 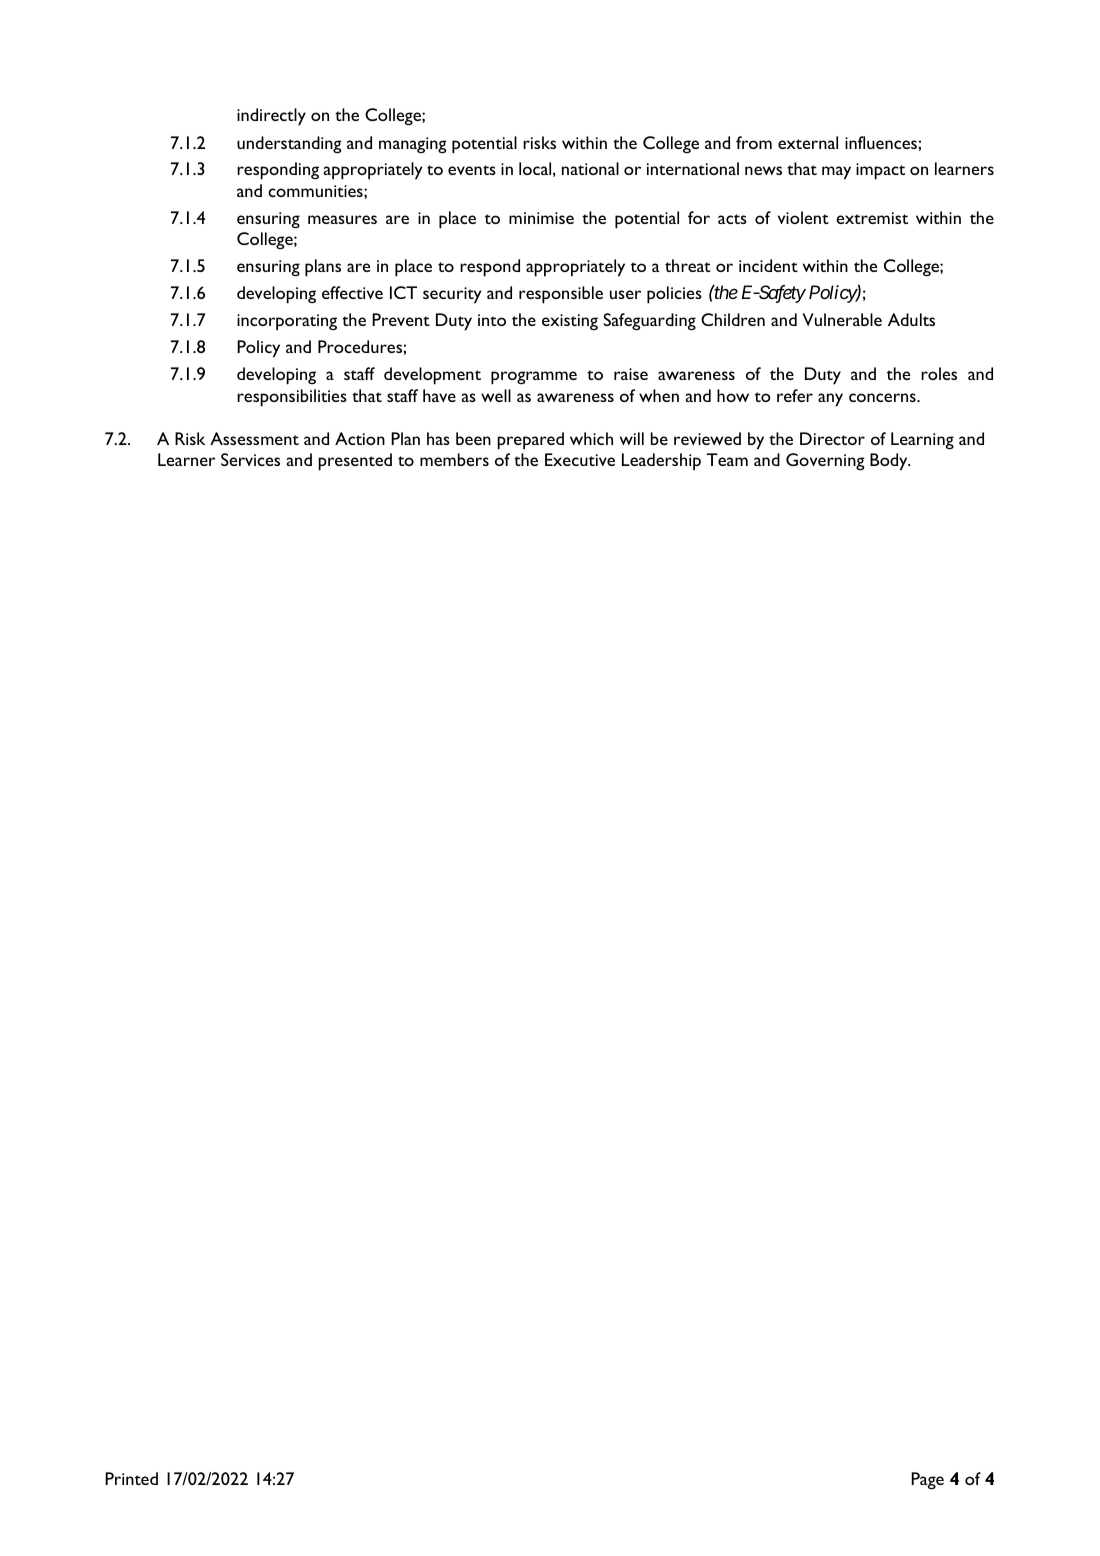 What do you see at coordinates (472, 170) in the screenshot?
I see `events` at bounding box center [472, 170].
